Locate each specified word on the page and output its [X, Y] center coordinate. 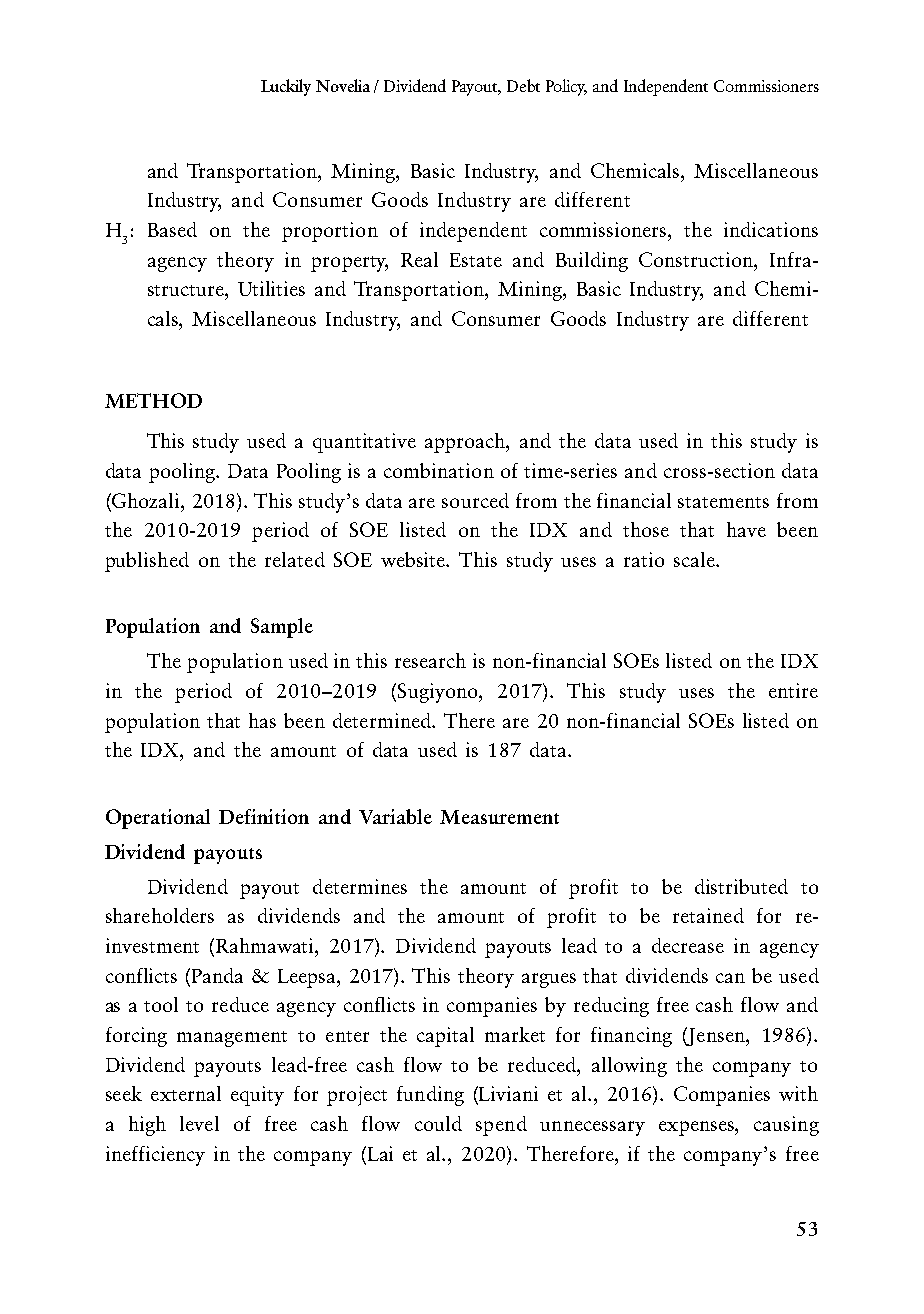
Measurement [499, 817]
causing [786, 1126]
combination [439, 470]
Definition [264, 816]
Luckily [286, 87]
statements [723, 502]
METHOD [153, 400]
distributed [741, 886]
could [438, 1123]
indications [771, 229]
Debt [523, 85]
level [199, 1123]
